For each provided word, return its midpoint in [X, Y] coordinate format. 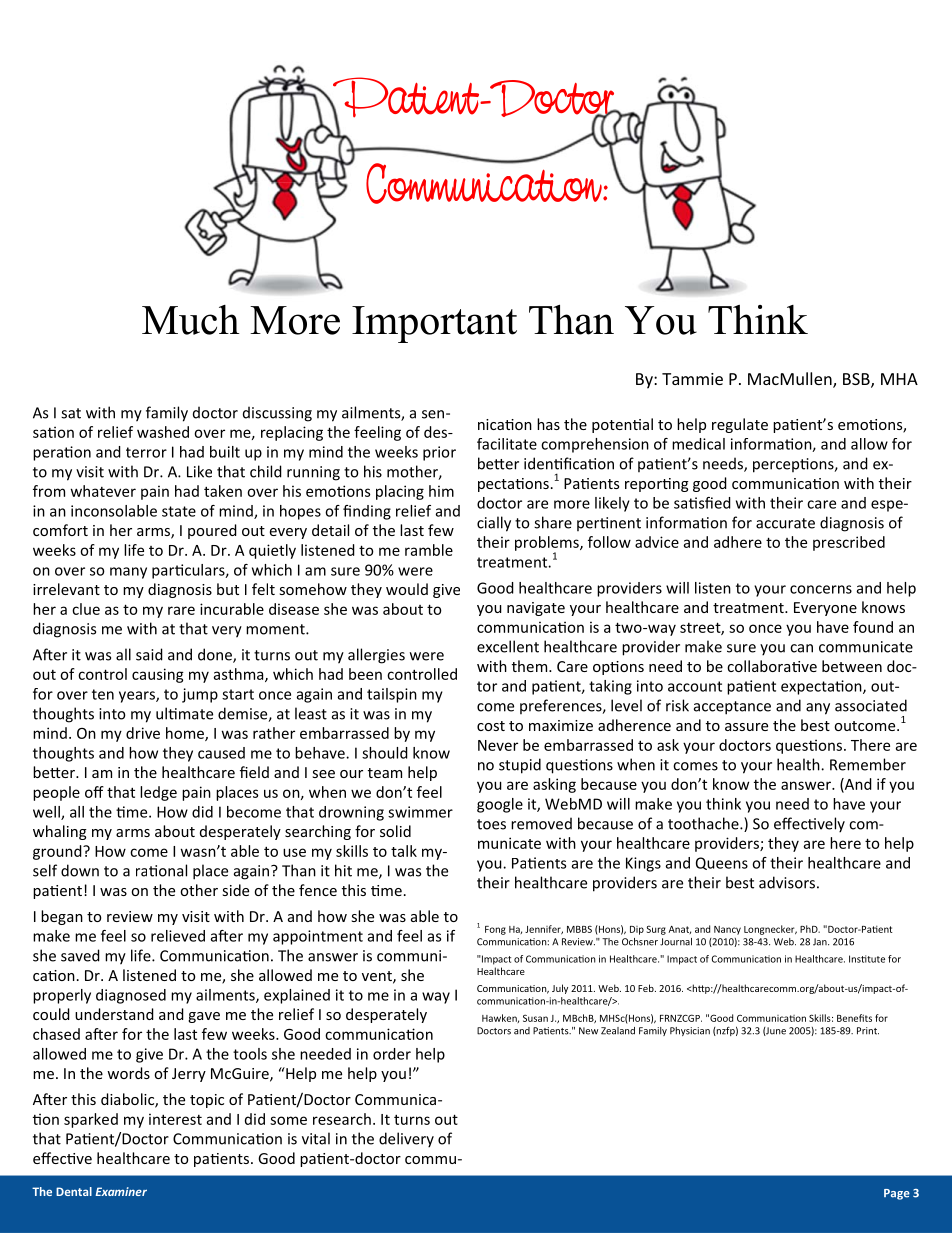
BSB [857, 380]
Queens [722, 863]
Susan [535, 1018]
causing [158, 675]
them [531, 666]
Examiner [121, 1191]
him [441, 491]
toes [491, 824]
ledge [158, 793]
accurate [785, 523]
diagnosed [131, 996]
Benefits [854, 1018]
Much [190, 320]
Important [434, 324]
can [801, 648]
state [179, 511]
